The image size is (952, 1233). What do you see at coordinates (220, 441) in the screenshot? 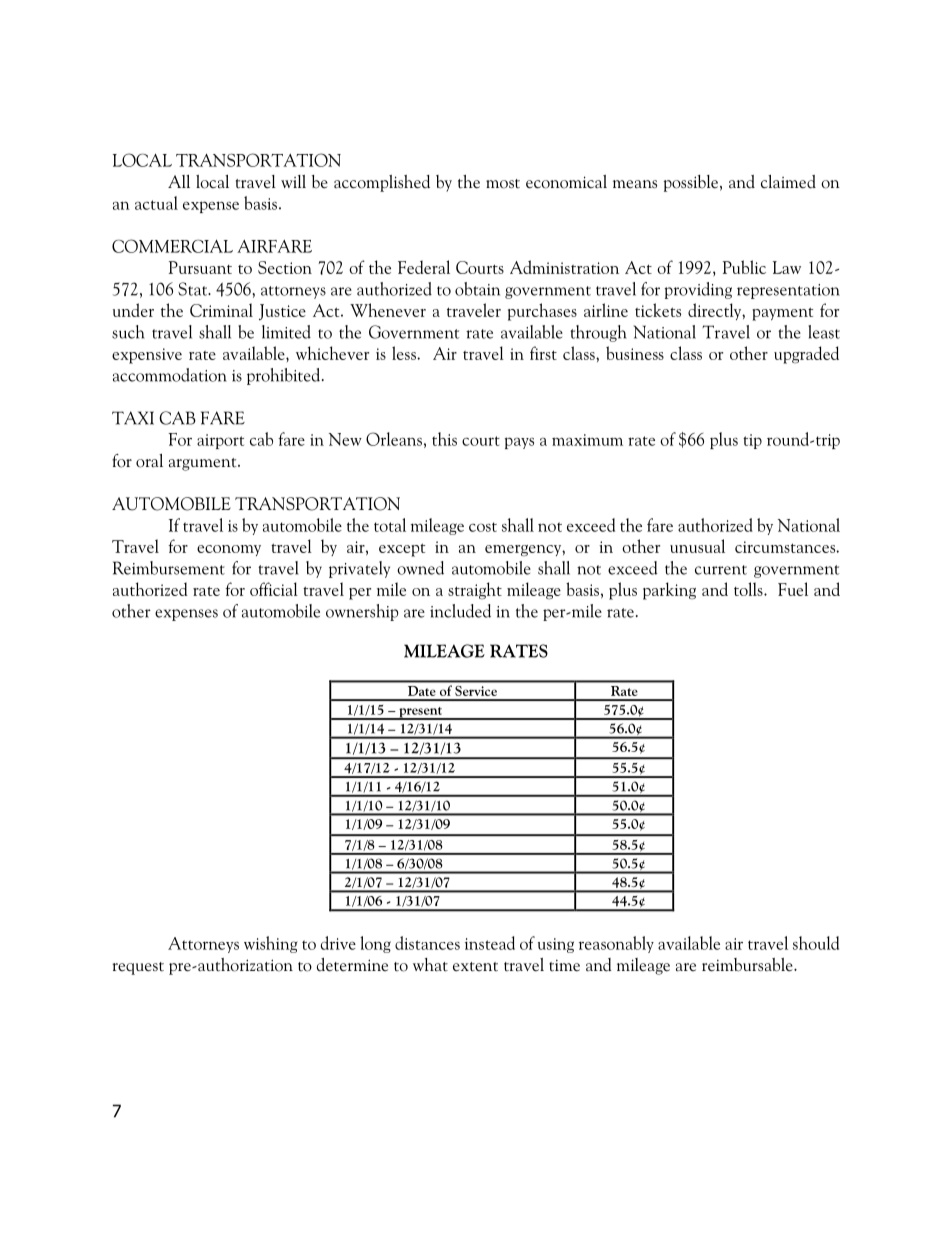
I see `airport` at bounding box center [220, 441].
